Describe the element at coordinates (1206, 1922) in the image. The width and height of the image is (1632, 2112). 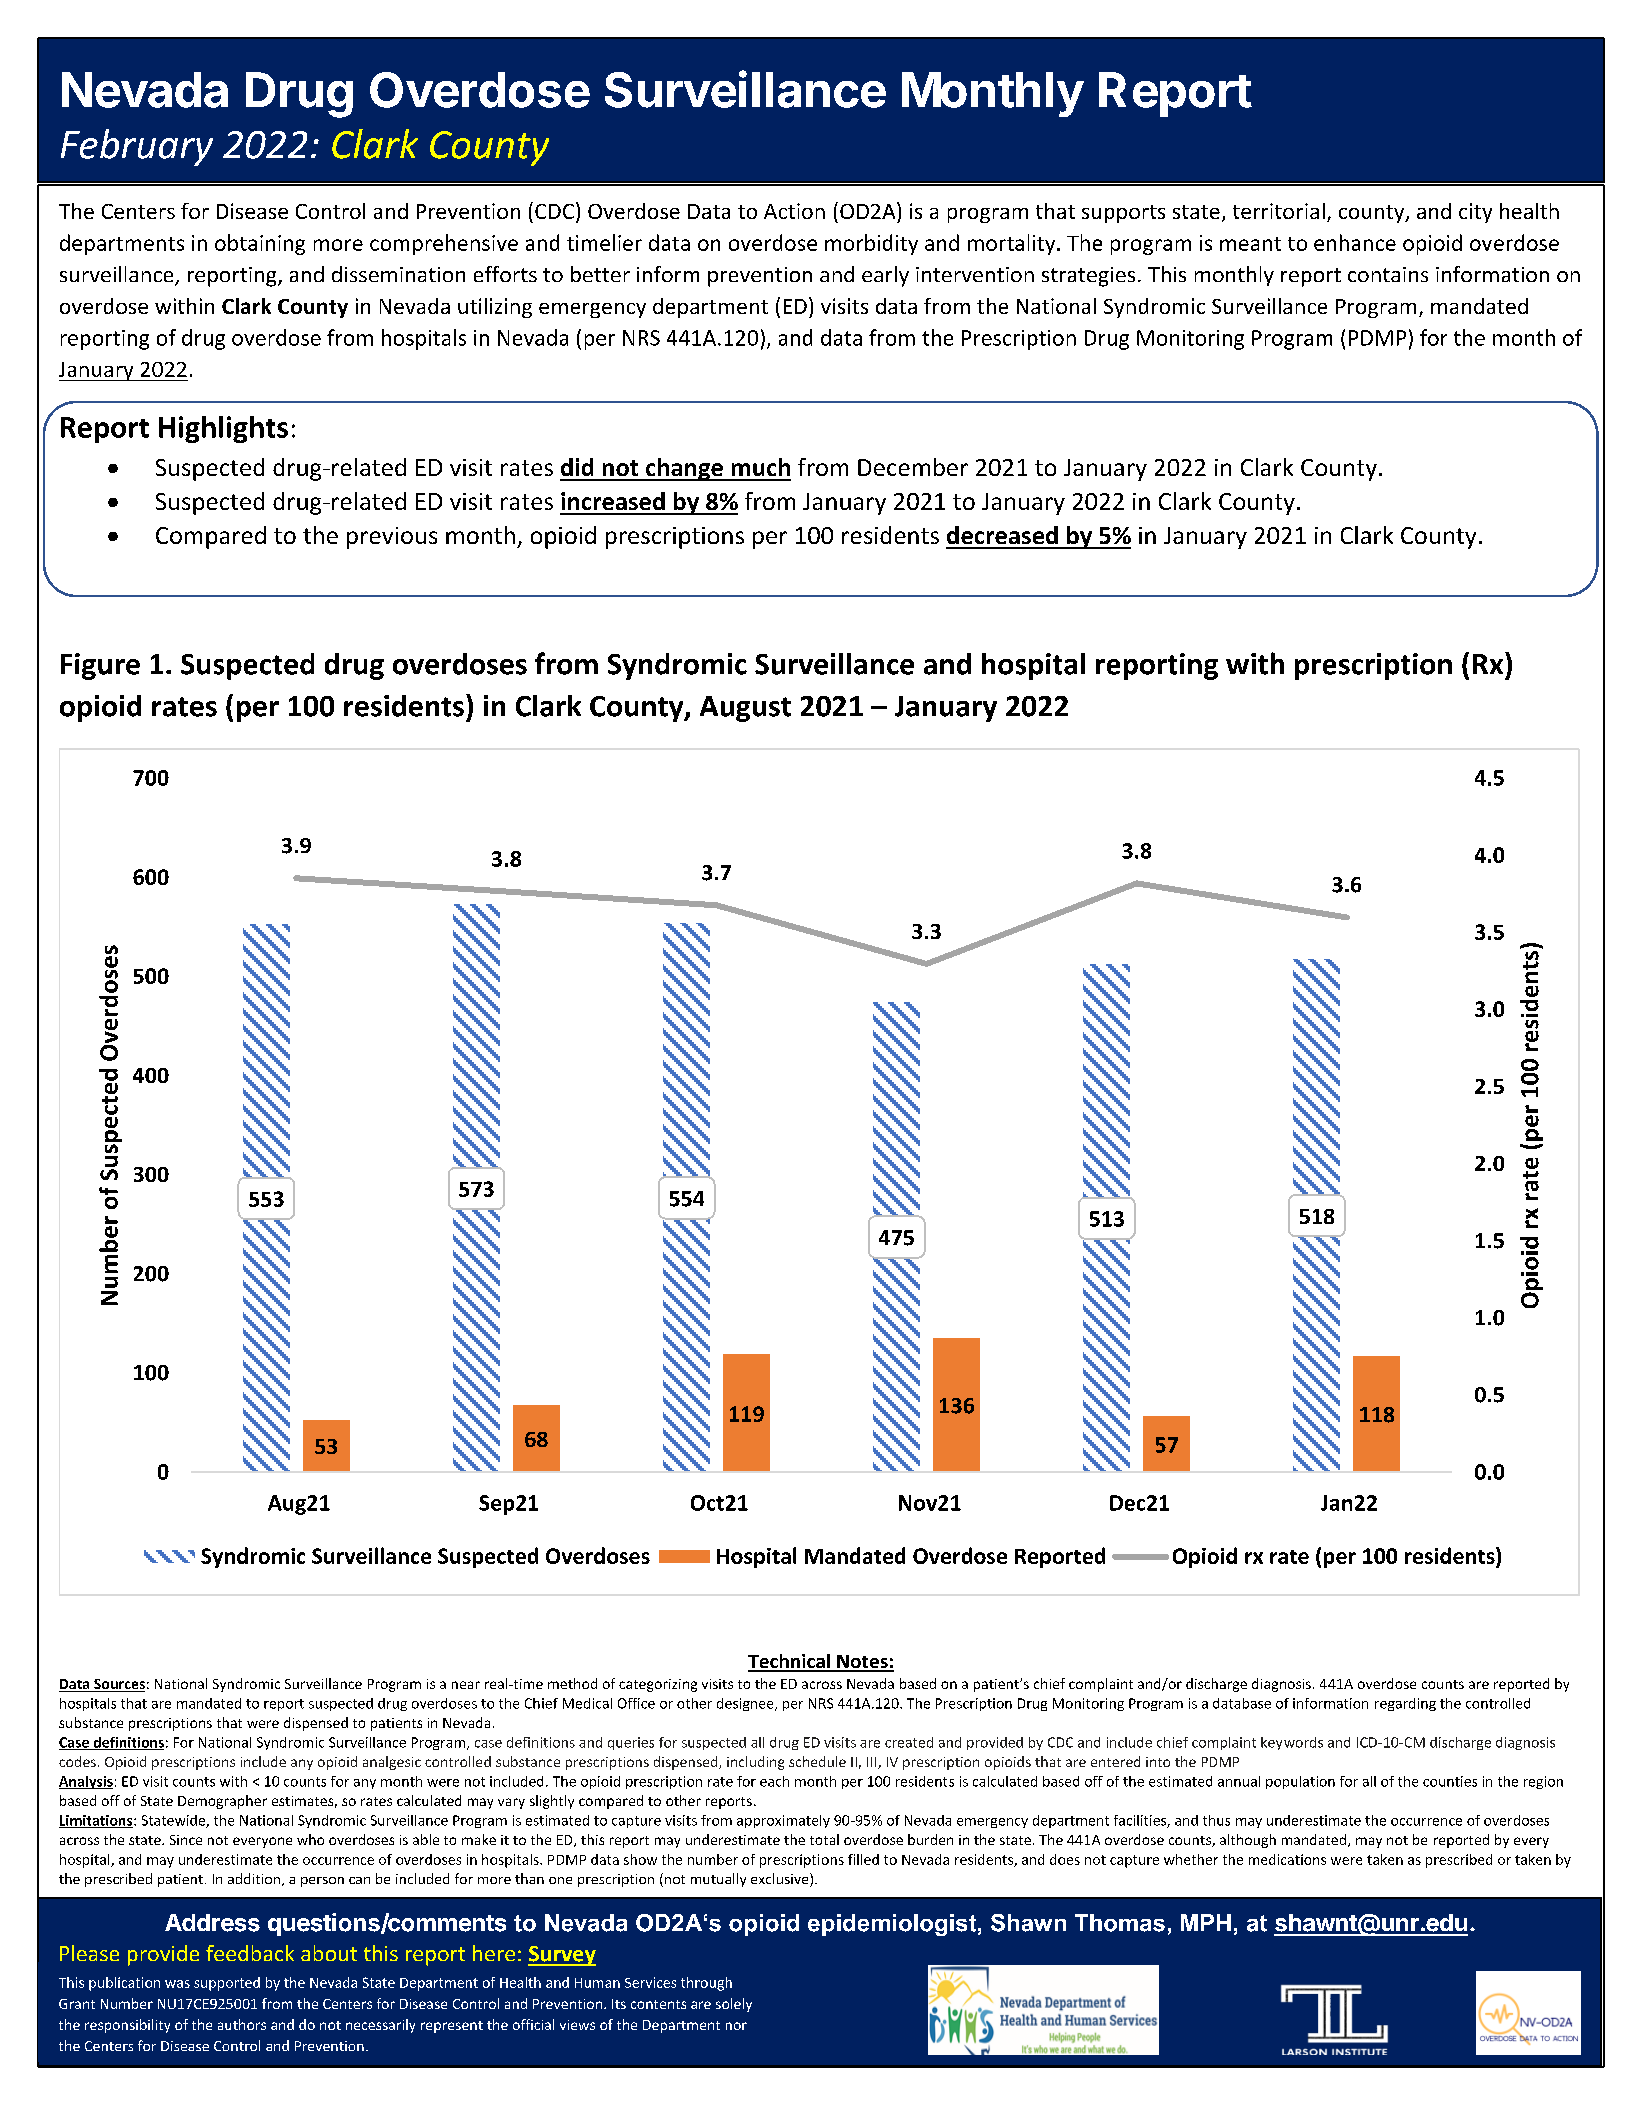
I see `MPH` at that location.
